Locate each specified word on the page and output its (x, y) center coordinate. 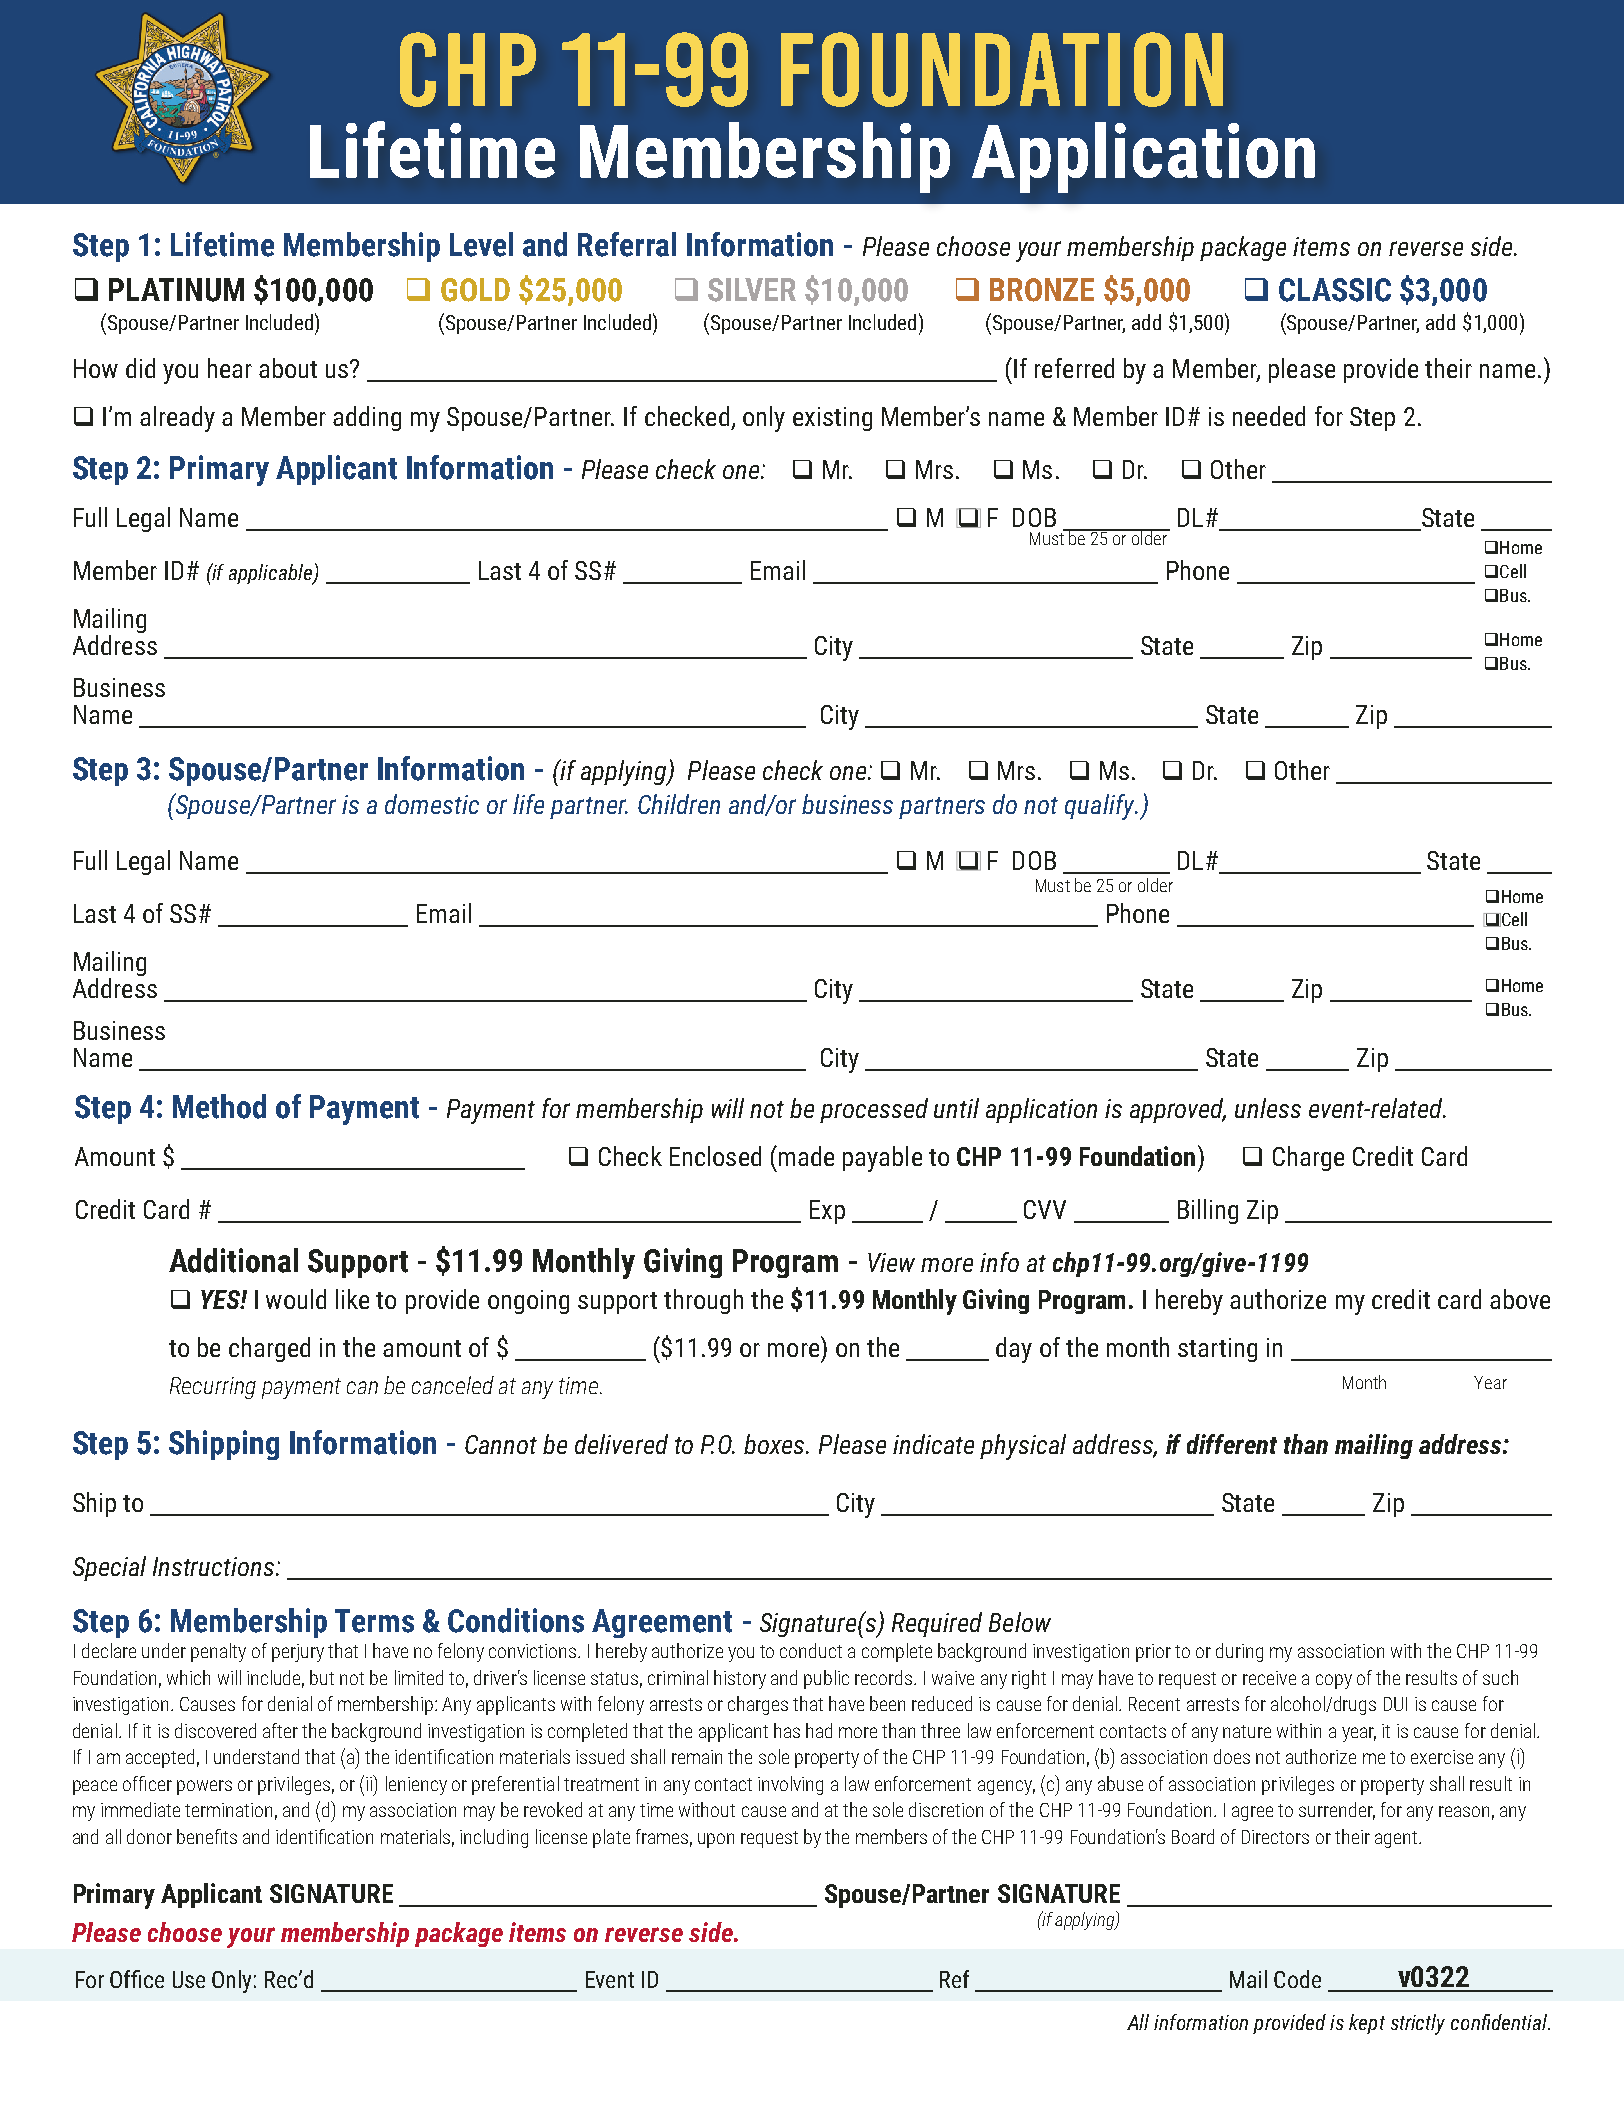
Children (679, 804)
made (806, 1156)
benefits (207, 1836)
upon (716, 1840)
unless (1268, 1108)
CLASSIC (1335, 290)
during (1239, 1652)
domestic (432, 804)
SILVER (752, 290)
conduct (811, 1650)
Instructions (215, 1566)
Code (1297, 1979)
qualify (1101, 807)
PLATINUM (176, 290)
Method (219, 1106)
